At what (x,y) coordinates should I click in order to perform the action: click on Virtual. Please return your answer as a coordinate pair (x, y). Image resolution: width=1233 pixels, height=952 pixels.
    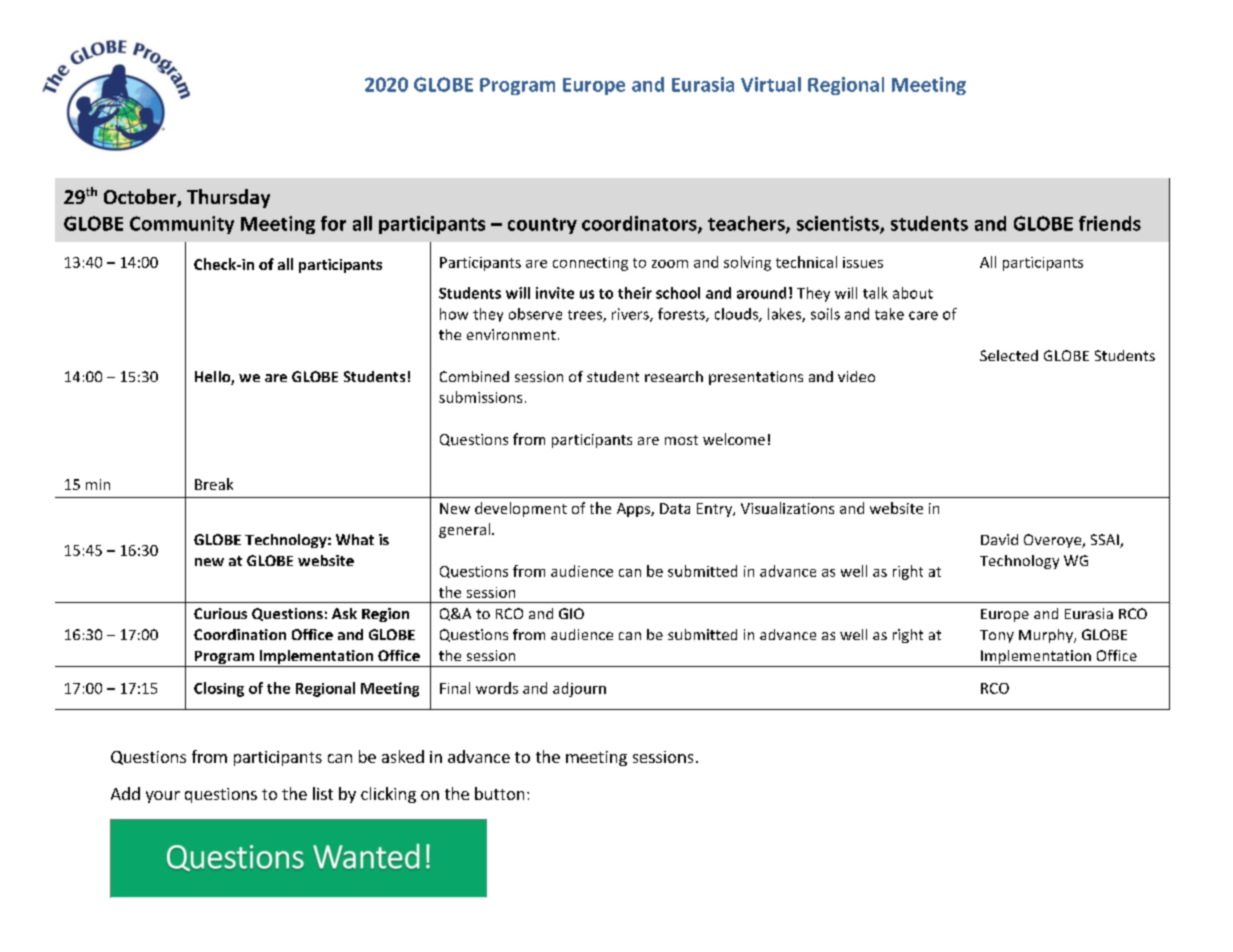
    Looking at the image, I should click on (771, 84).
